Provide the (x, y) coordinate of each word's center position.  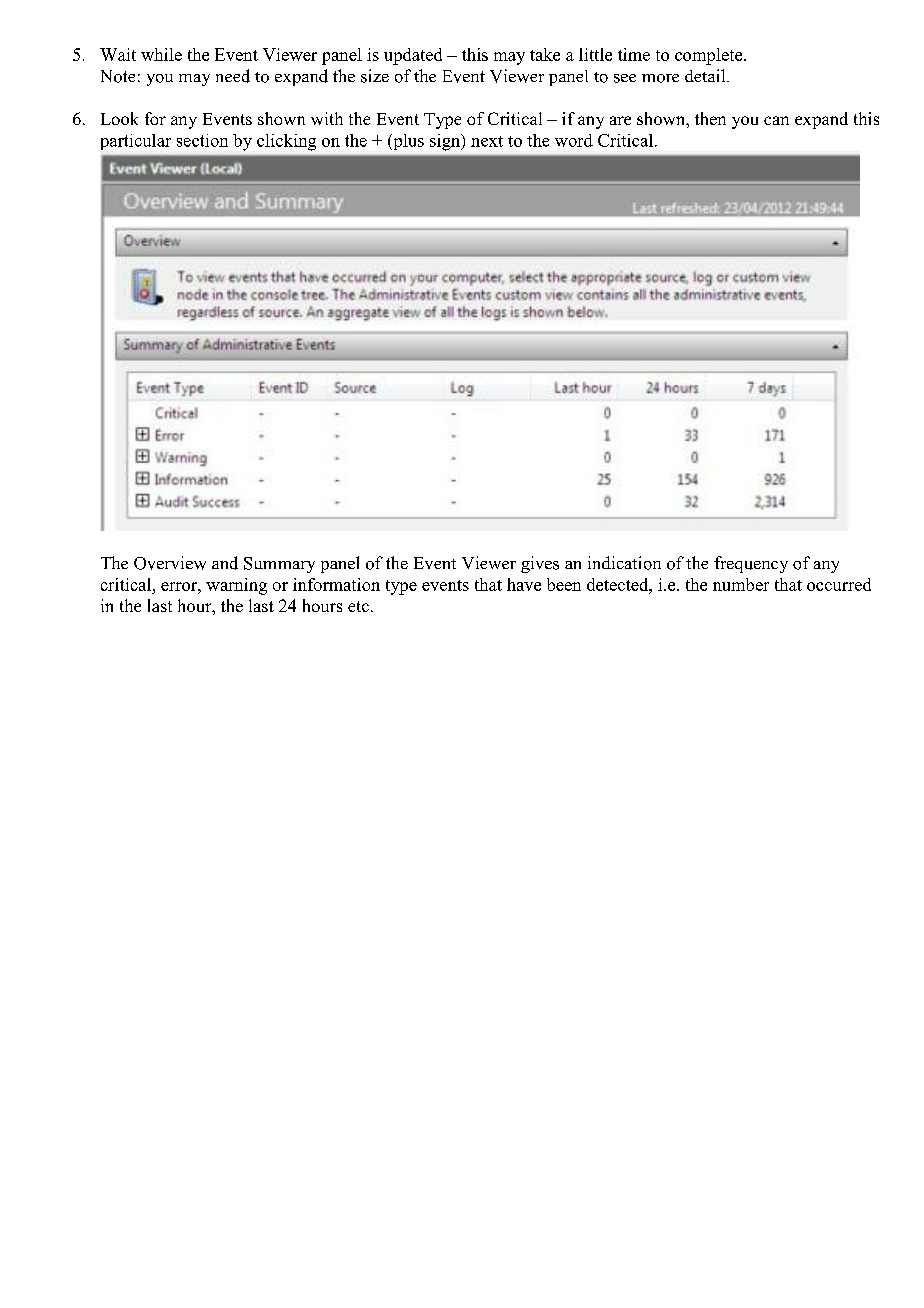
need (233, 76)
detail (706, 75)
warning (236, 586)
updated (413, 56)
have (524, 584)
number (741, 584)
